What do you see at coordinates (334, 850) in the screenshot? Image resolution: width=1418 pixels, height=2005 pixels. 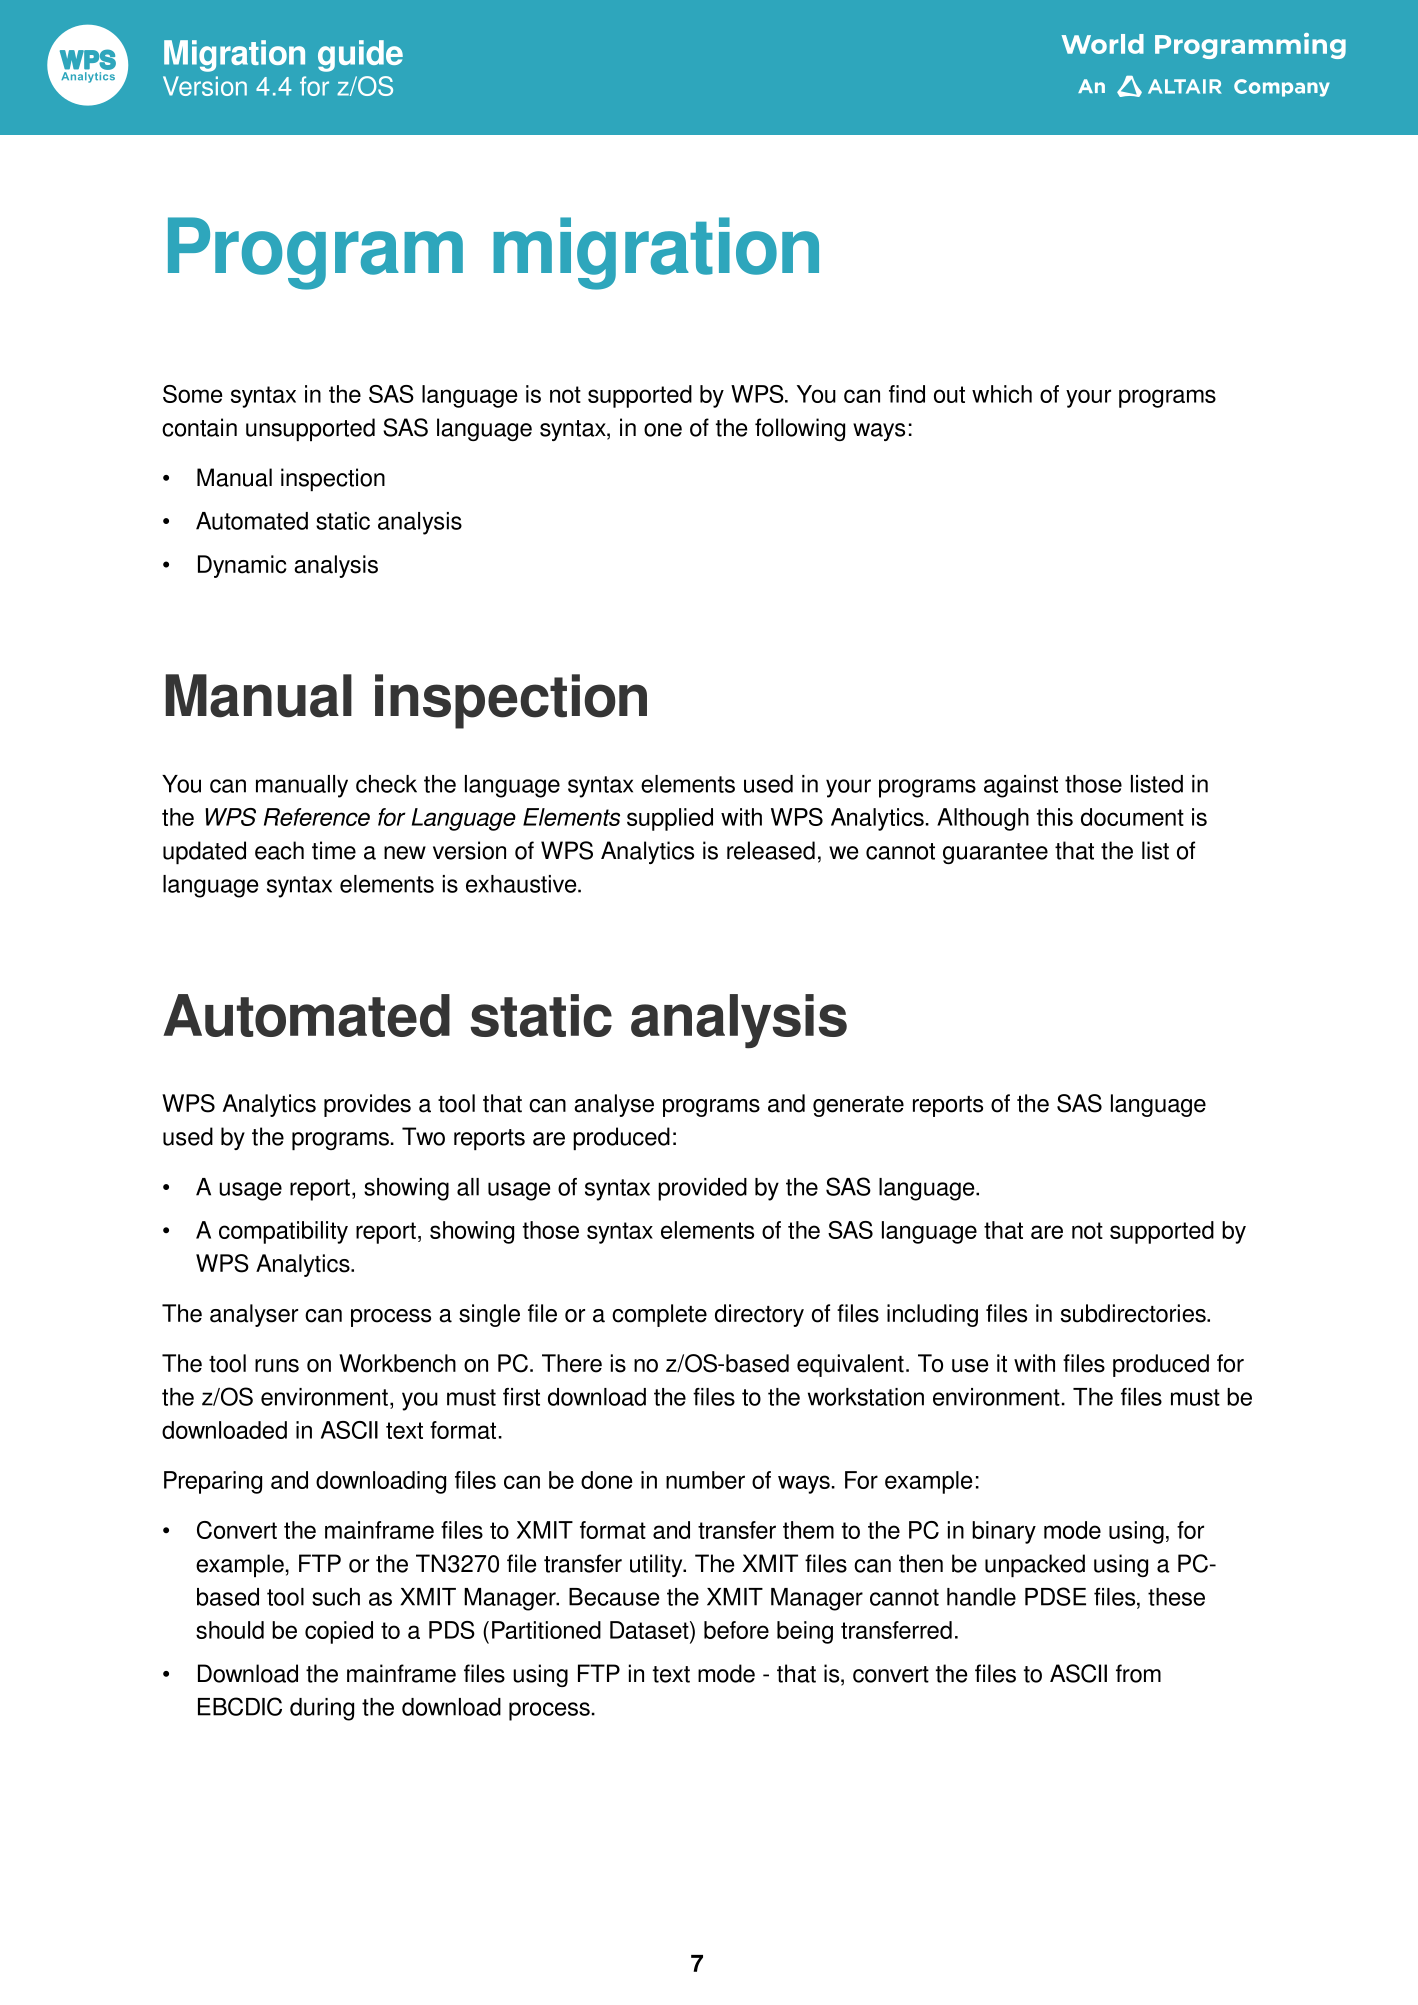 I see `time` at bounding box center [334, 850].
